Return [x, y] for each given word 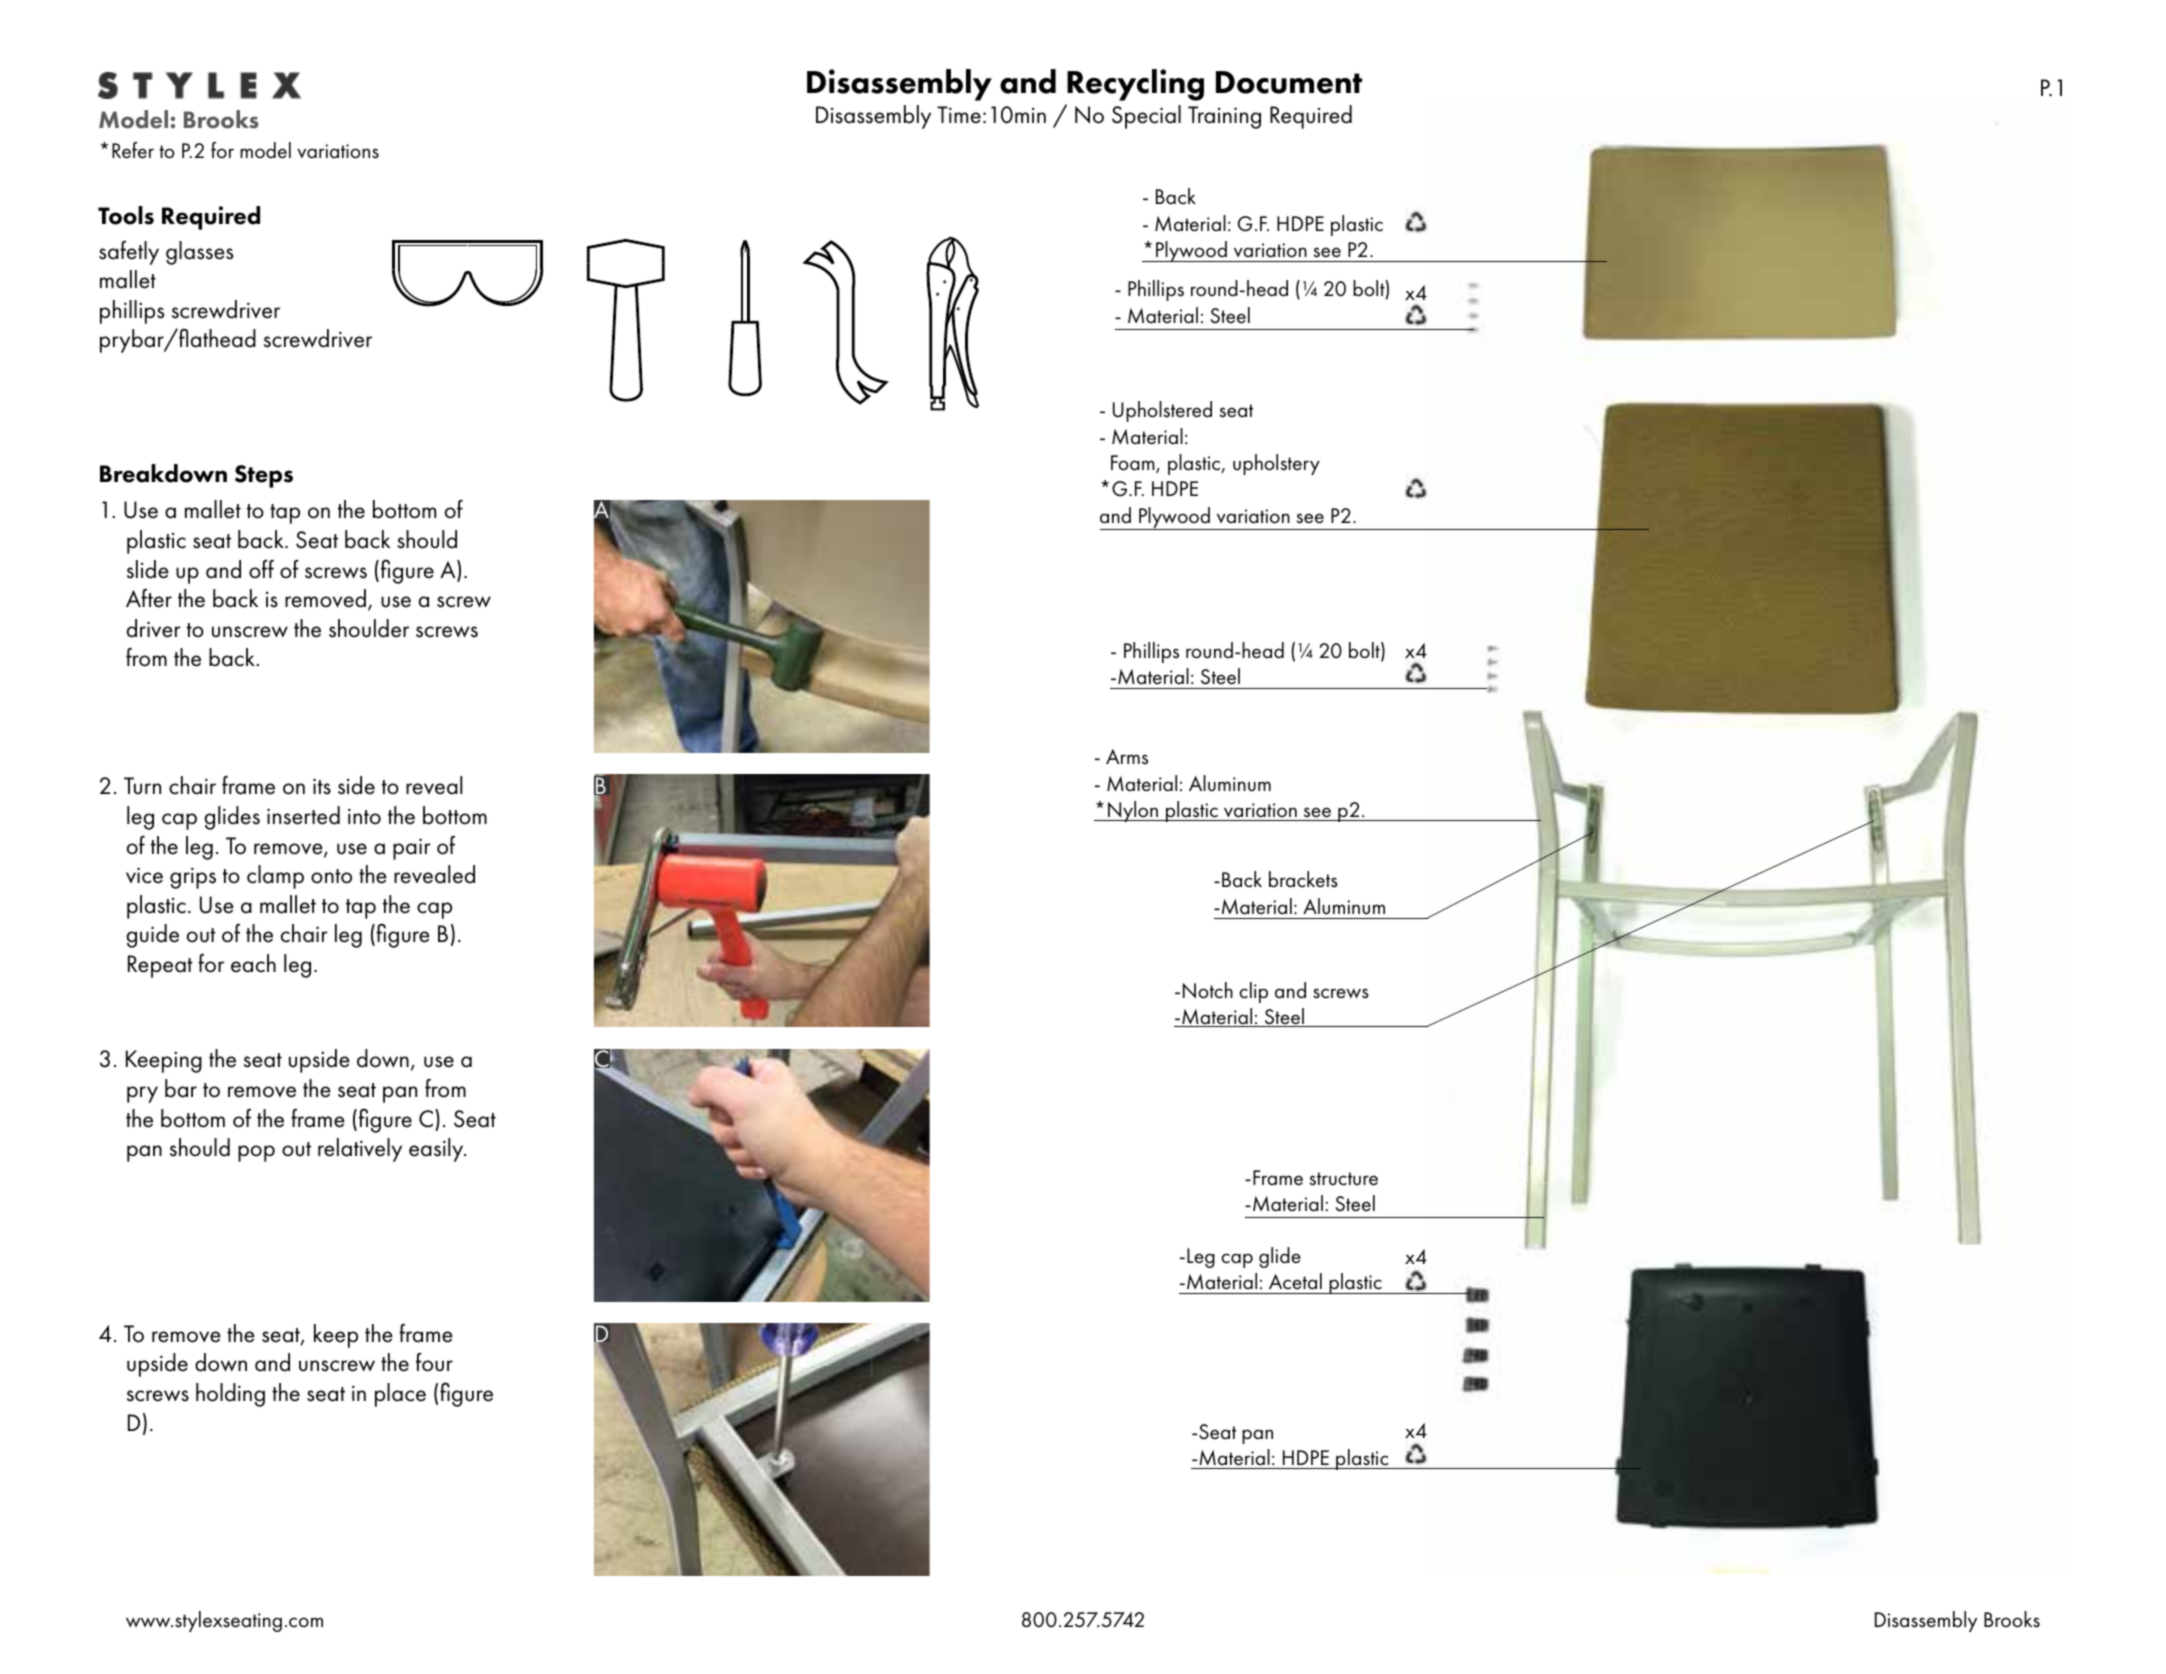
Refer [133, 150]
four [434, 1362]
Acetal [1295, 1281]
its [322, 786]
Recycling [1135, 85]
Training [1224, 117]
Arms [1127, 757]
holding [230, 1395]
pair [412, 849]
